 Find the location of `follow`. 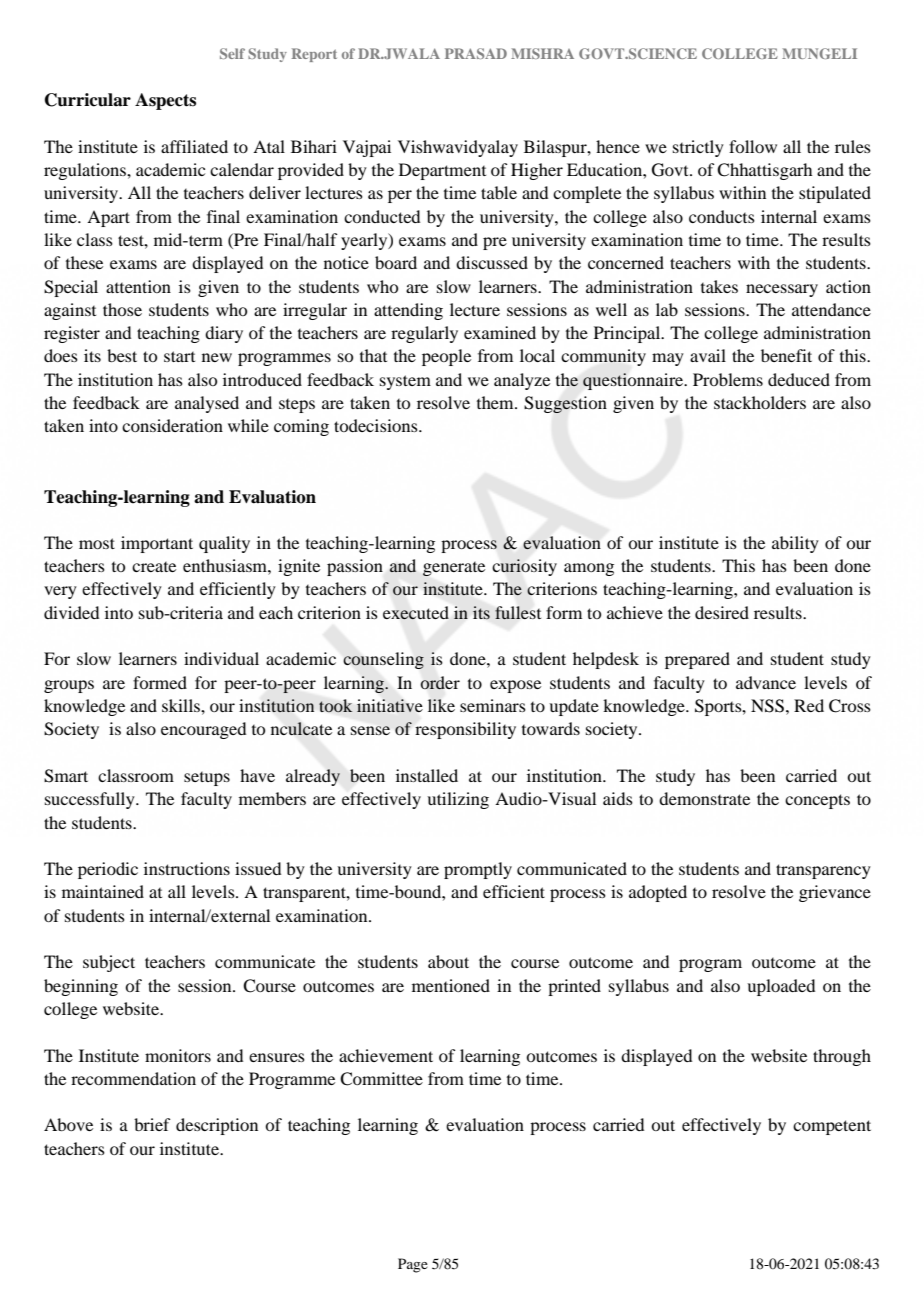

follow is located at coordinates (753, 146).
